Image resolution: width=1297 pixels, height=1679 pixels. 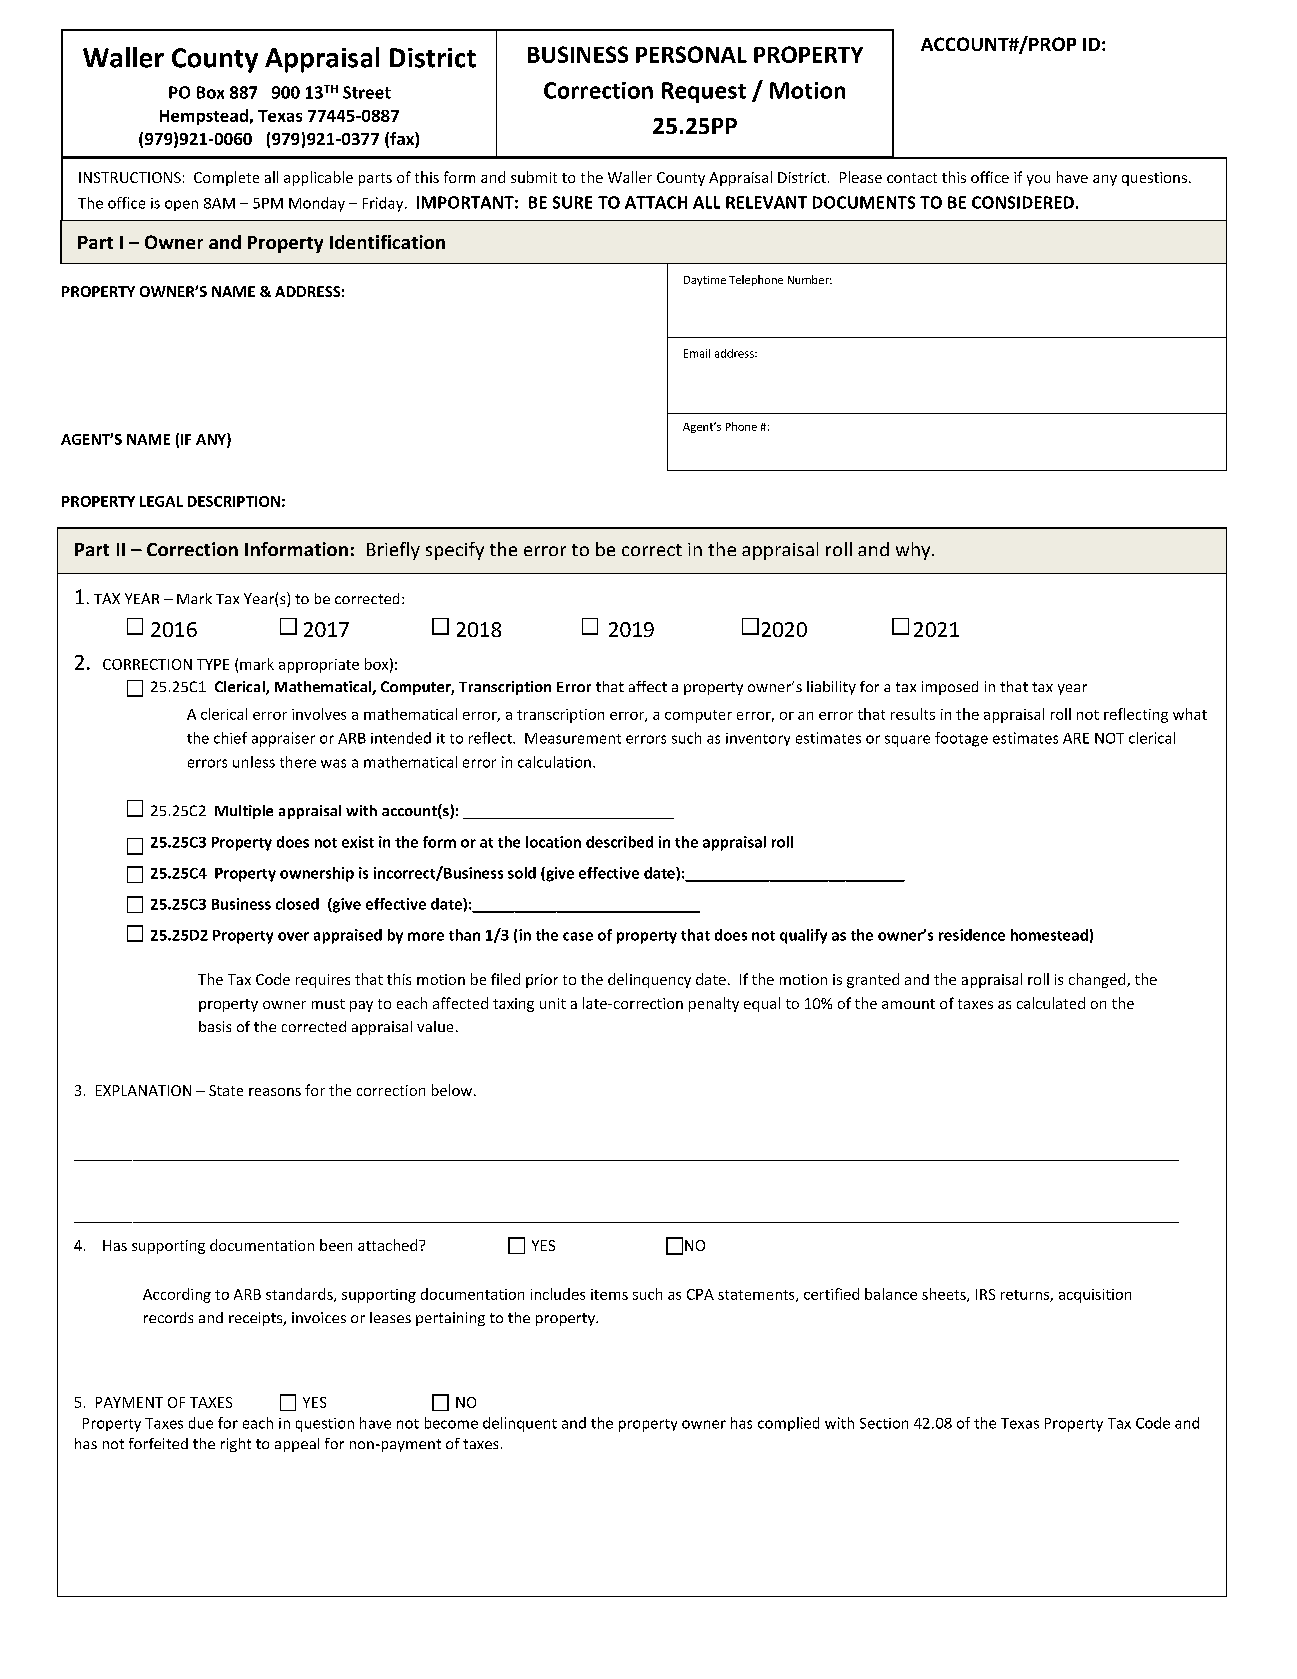 I want to click on complied, so click(x=788, y=1424).
